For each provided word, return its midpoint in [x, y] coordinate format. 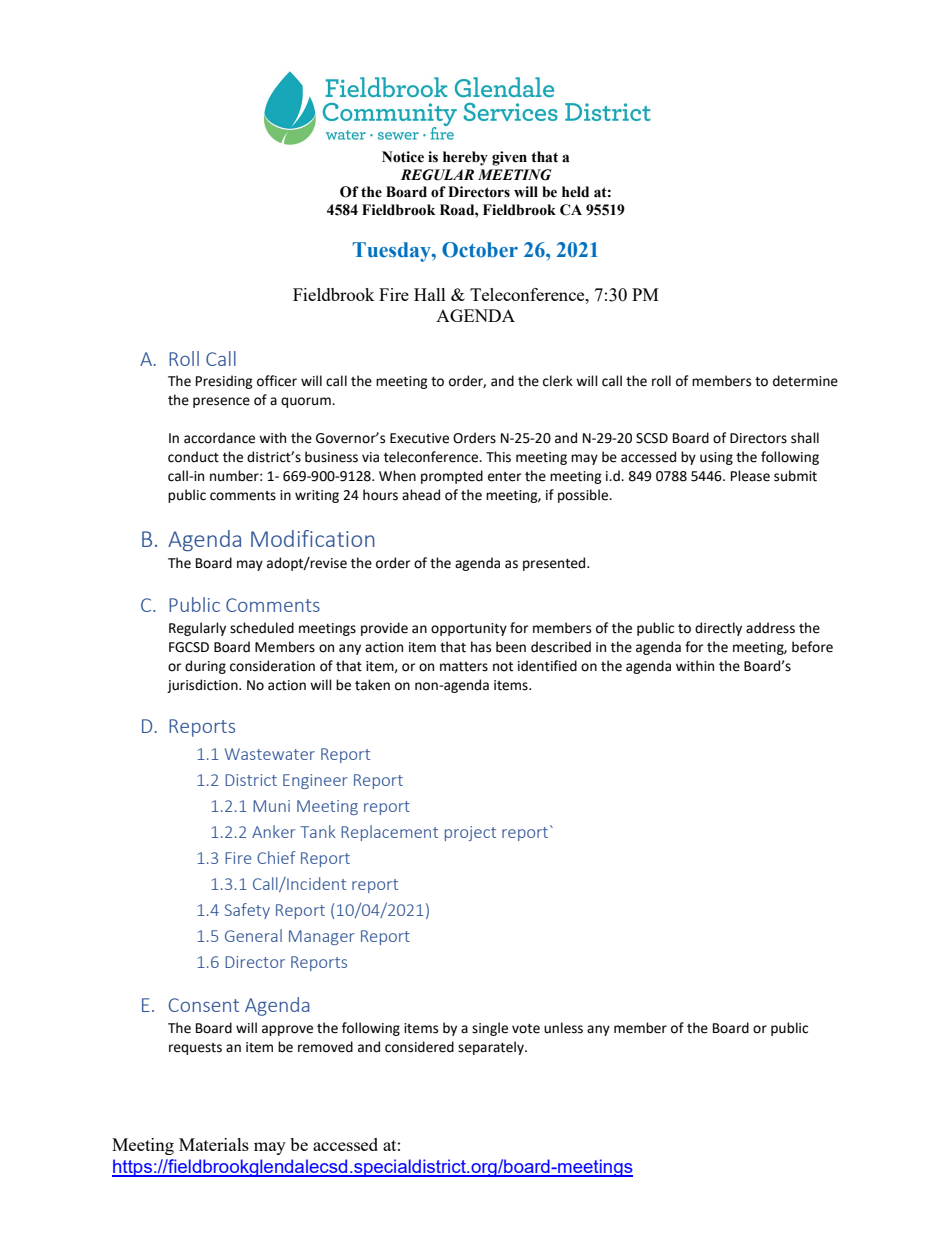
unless [563, 1028]
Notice [403, 157]
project [470, 833]
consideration [272, 666]
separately [492, 1048]
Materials [214, 1144]
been [511, 647]
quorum [307, 402]
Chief [276, 857]
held [575, 192]
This [498, 457]
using [716, 458]
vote [526, 1029]
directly [718, 629]
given [509, 158]
